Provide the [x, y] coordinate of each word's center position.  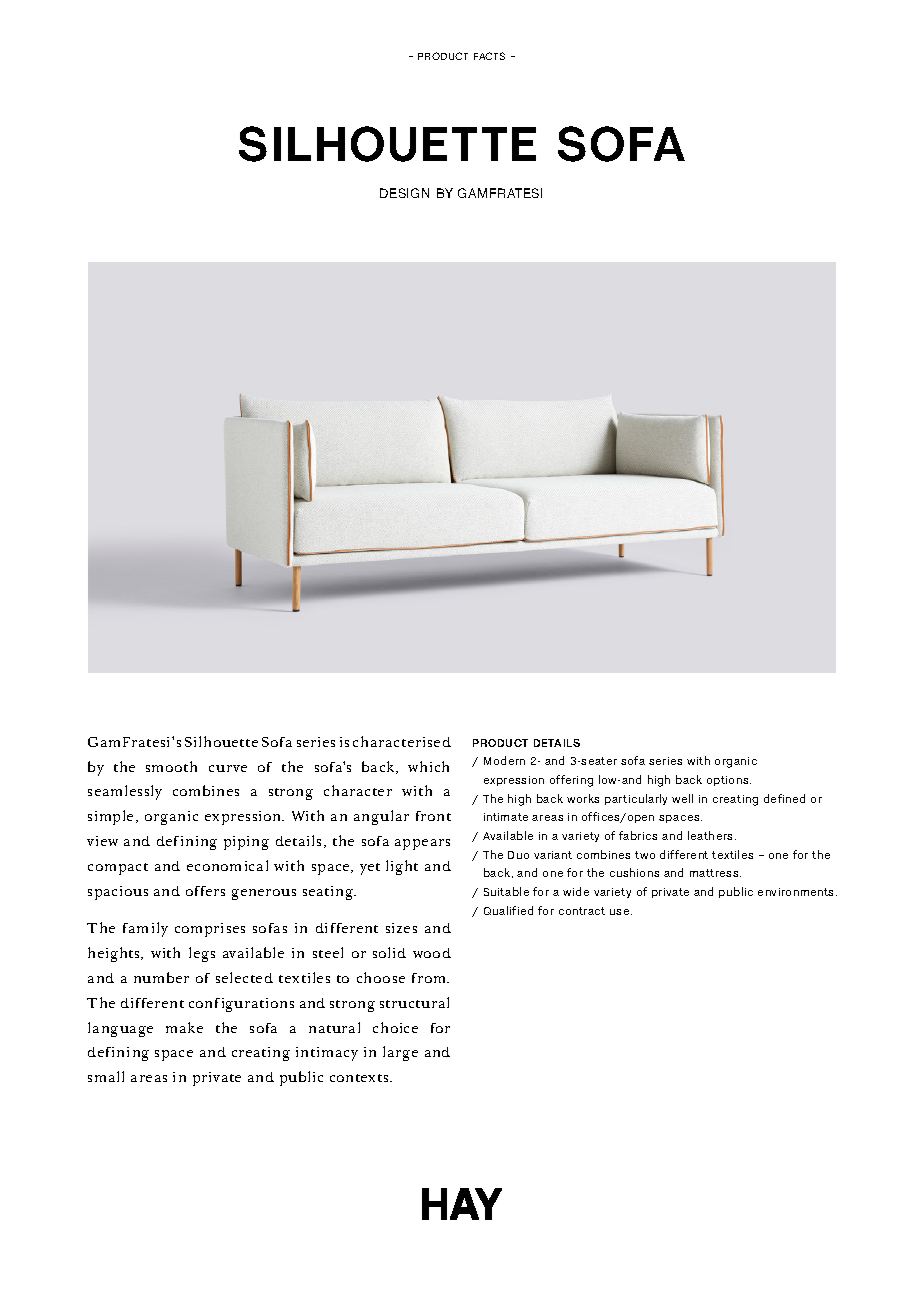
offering [571, 781]
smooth [171, 766]
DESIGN [404, 193]
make [184, 1027]
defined [784, 798]
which [428, 766]
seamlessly [125, 792]
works [583, 798]
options [729, 781]
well [682, 798]
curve [228, 768]
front [433, 816]
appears [422, 844]
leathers [712, 835]
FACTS [489, 56]
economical [227, 865]
